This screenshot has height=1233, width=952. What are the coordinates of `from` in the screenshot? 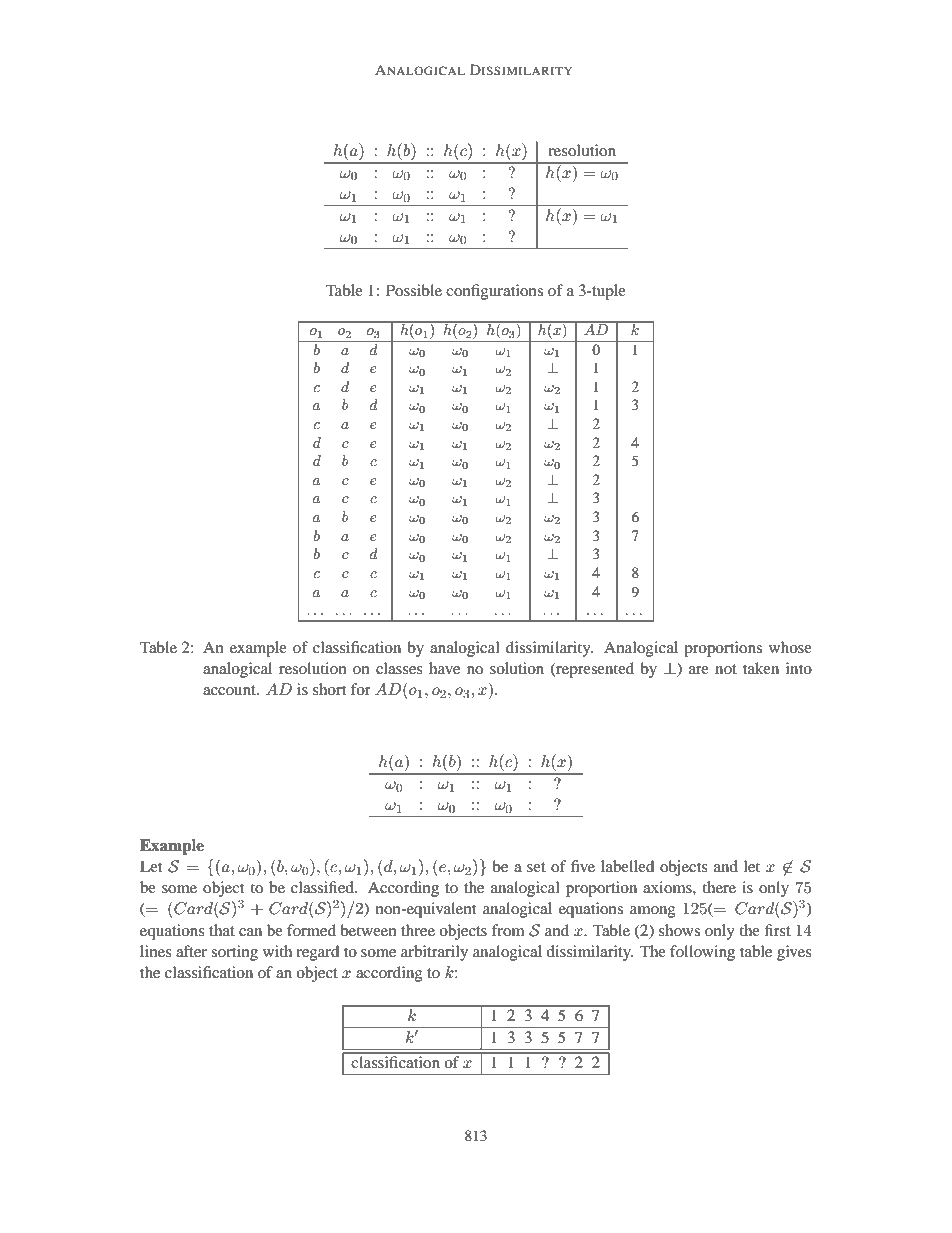 It's located at (508, 930).
